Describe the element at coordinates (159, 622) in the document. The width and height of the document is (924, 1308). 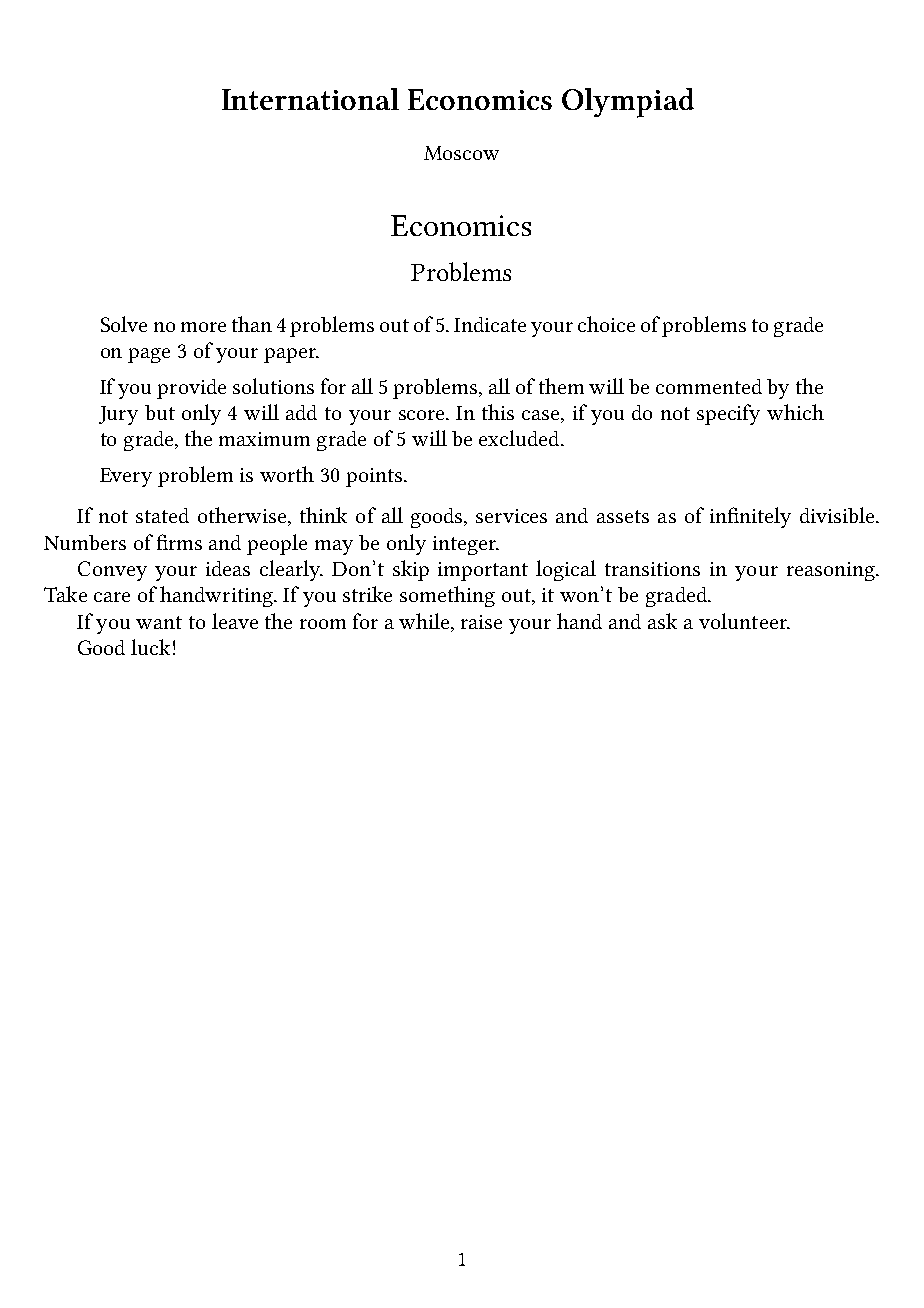
I see `want` at that location.
